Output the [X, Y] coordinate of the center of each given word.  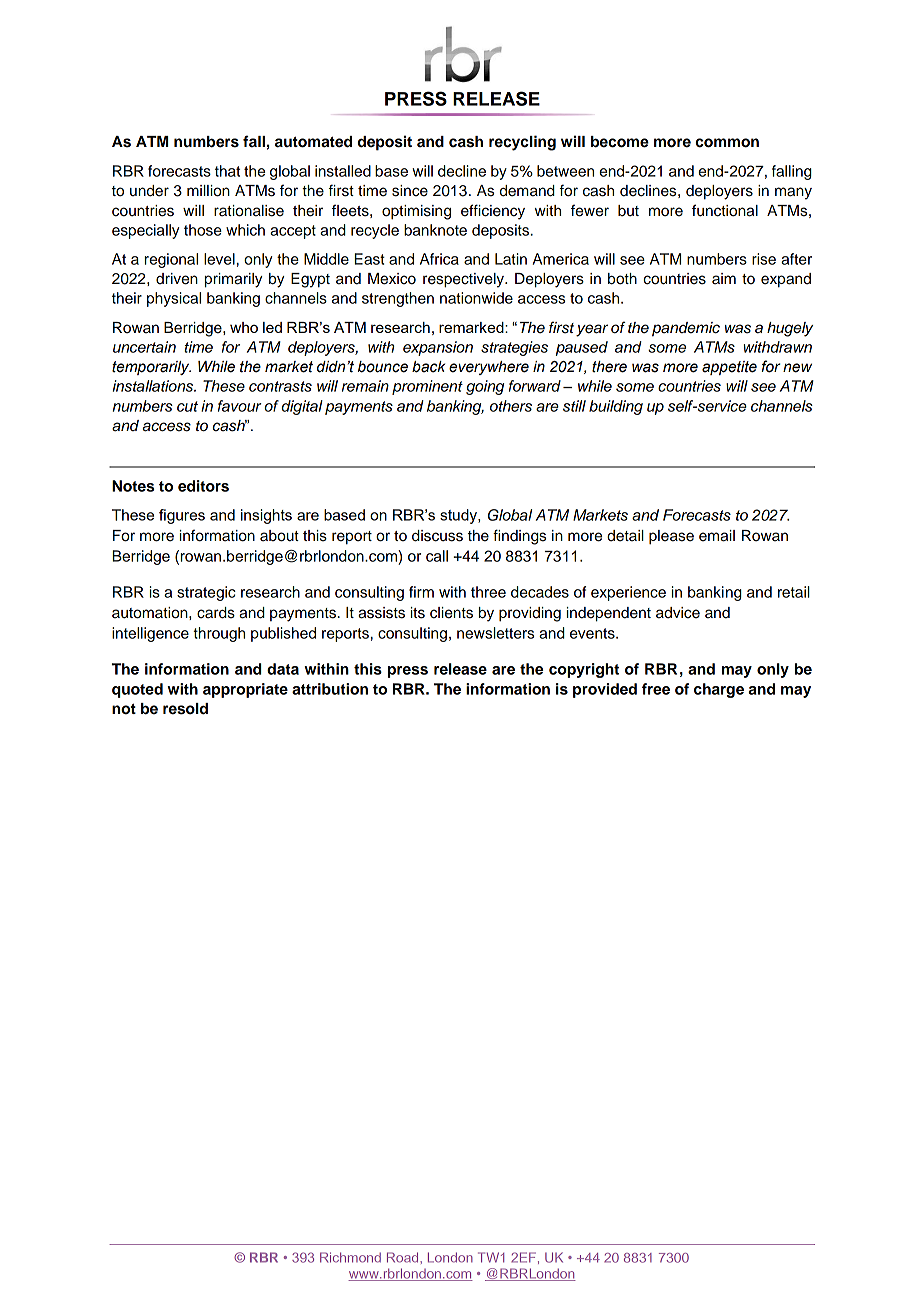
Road [404, 1257]
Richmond [350, 1257]
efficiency [493, 212]
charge [719, 690]
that [227, 171]
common [727, 143]
